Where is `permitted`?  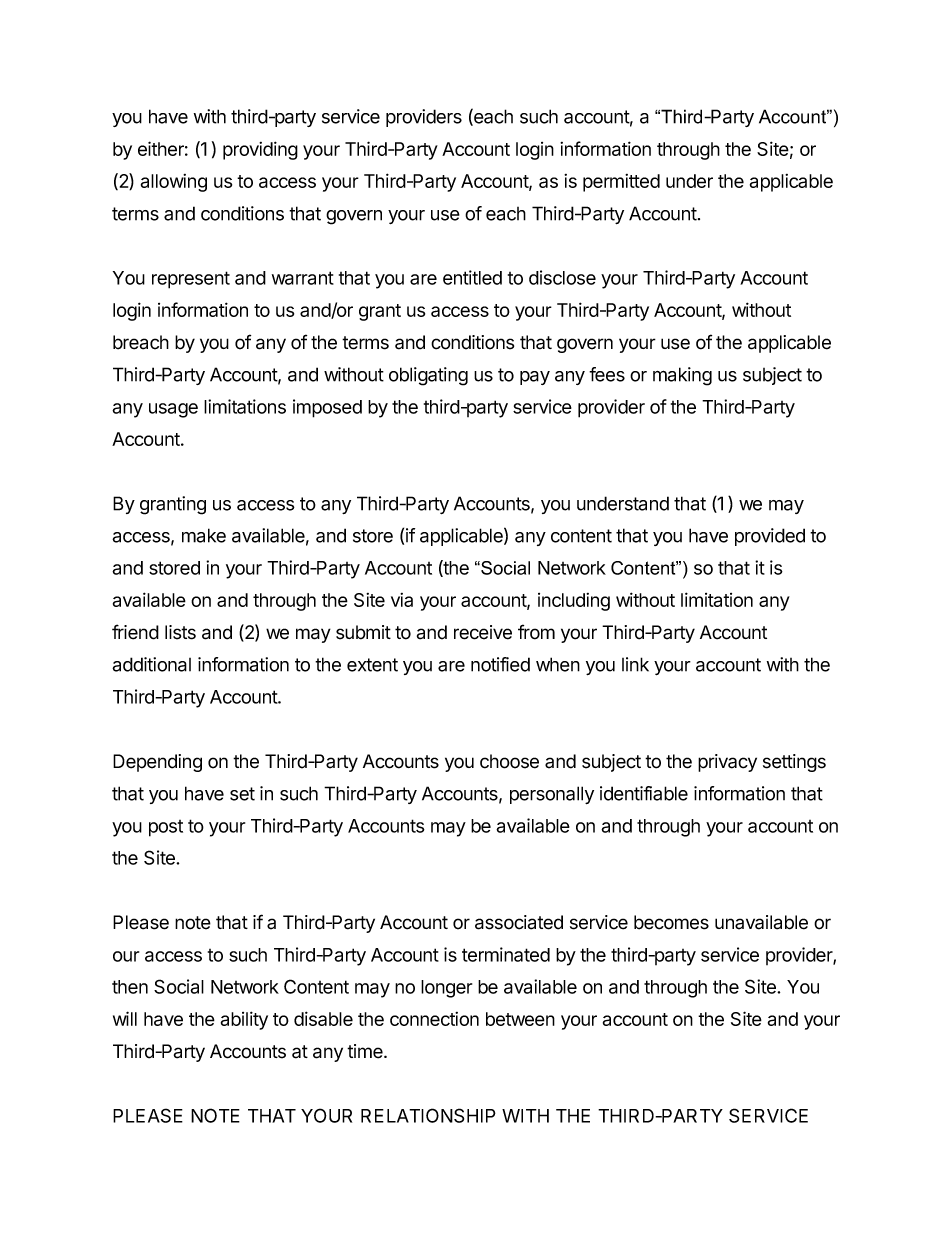
permitted is located at coordinates (621, 183).
